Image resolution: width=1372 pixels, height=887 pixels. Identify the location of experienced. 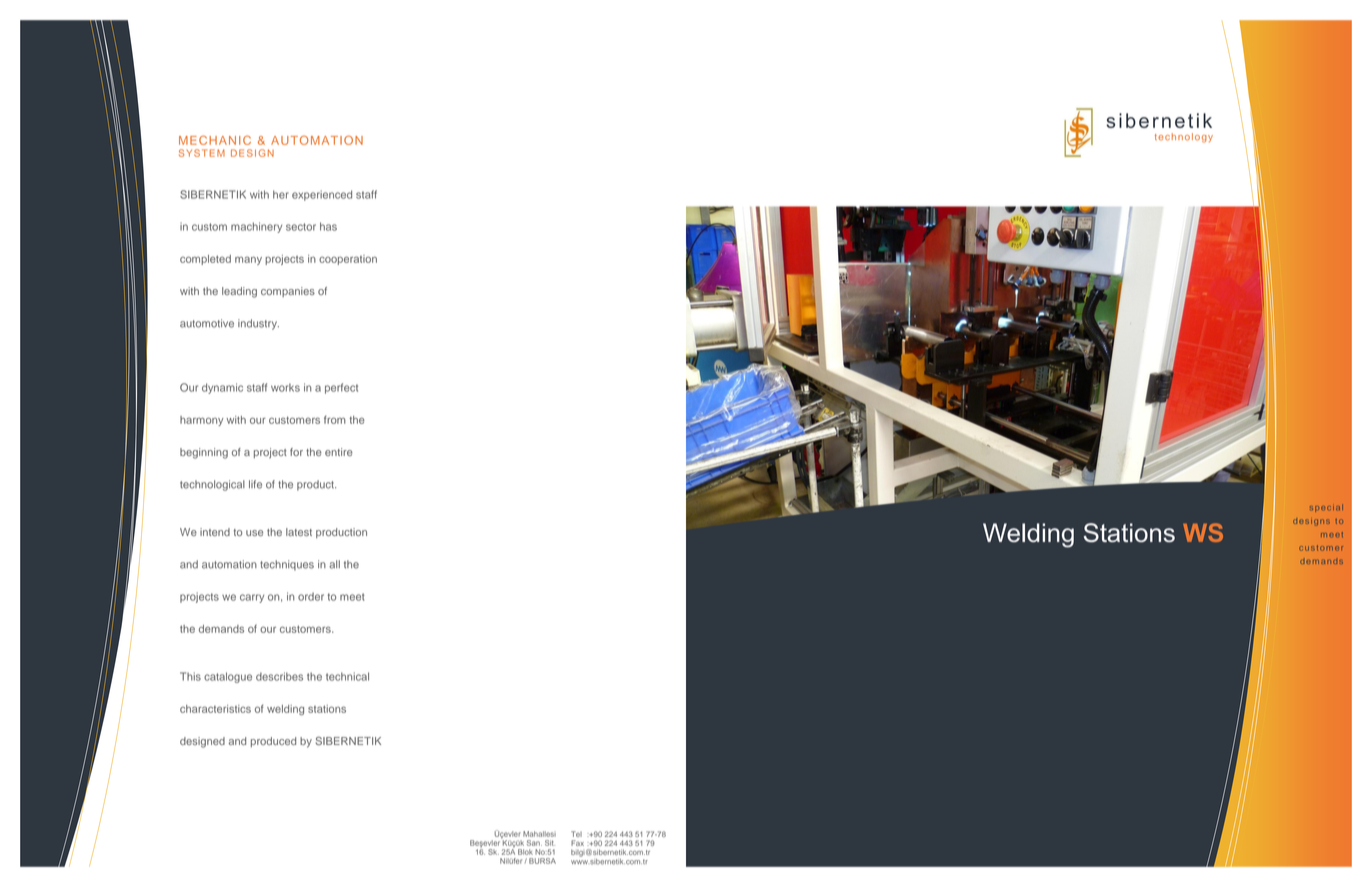
(322, 195).
